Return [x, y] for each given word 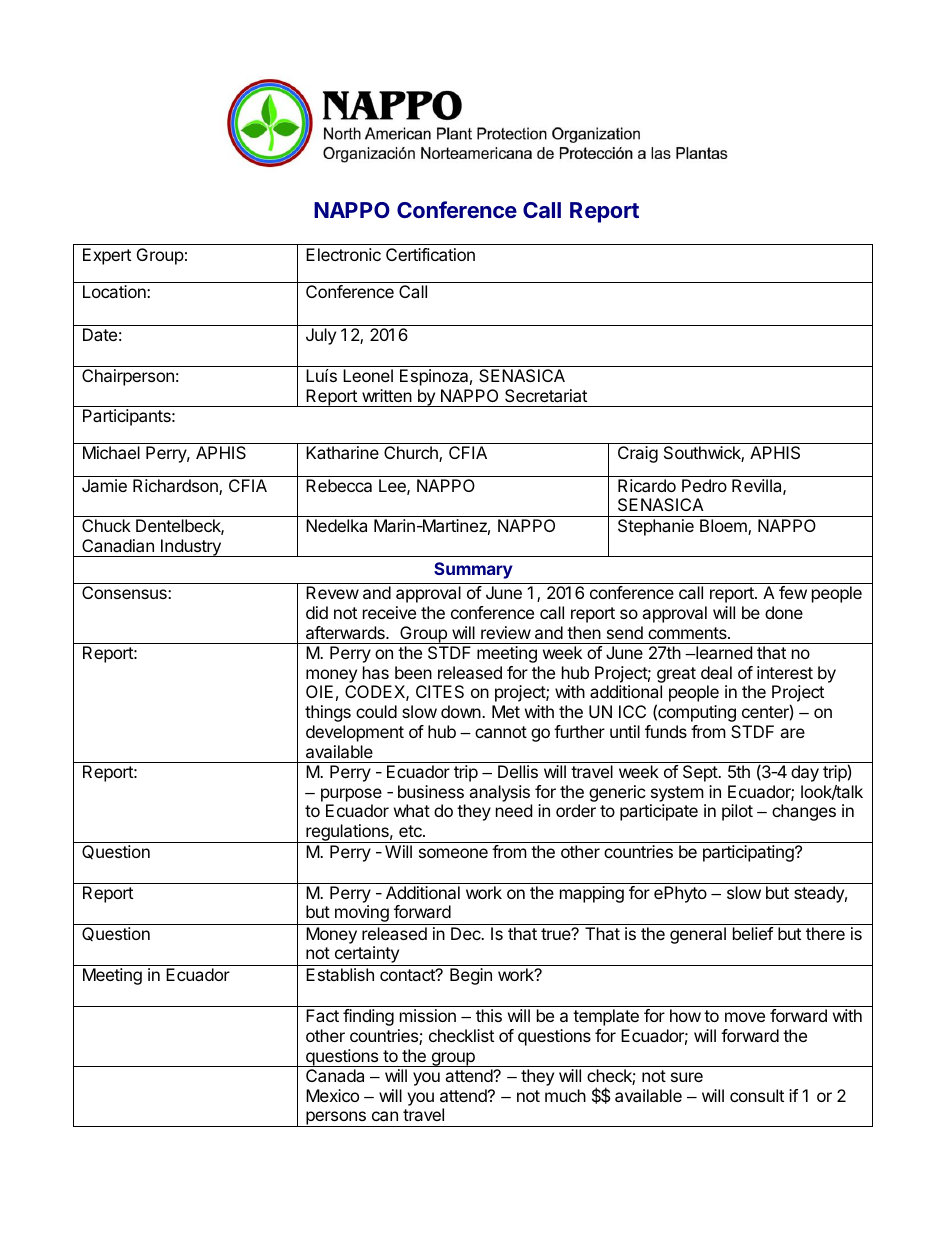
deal [716, 672]
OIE [319, 691]
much [565, 1095]
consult [757, 1095]
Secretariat [546, 395]
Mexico [332, 1095]
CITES [440, 691]
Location [115, 291]
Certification [430, 254]
